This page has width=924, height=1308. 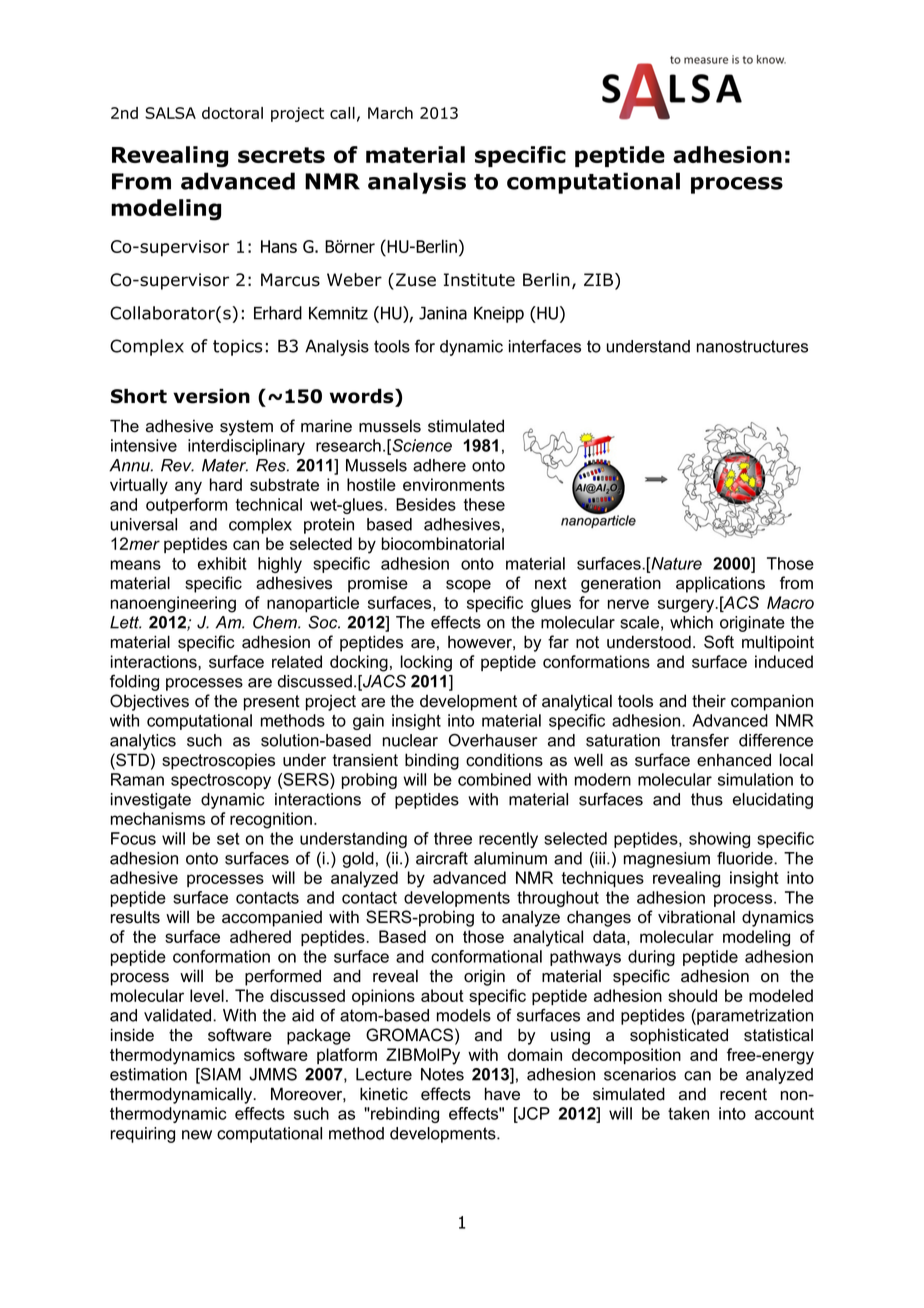 I want to click on spectroscopy, so click(x=221, y=781).
